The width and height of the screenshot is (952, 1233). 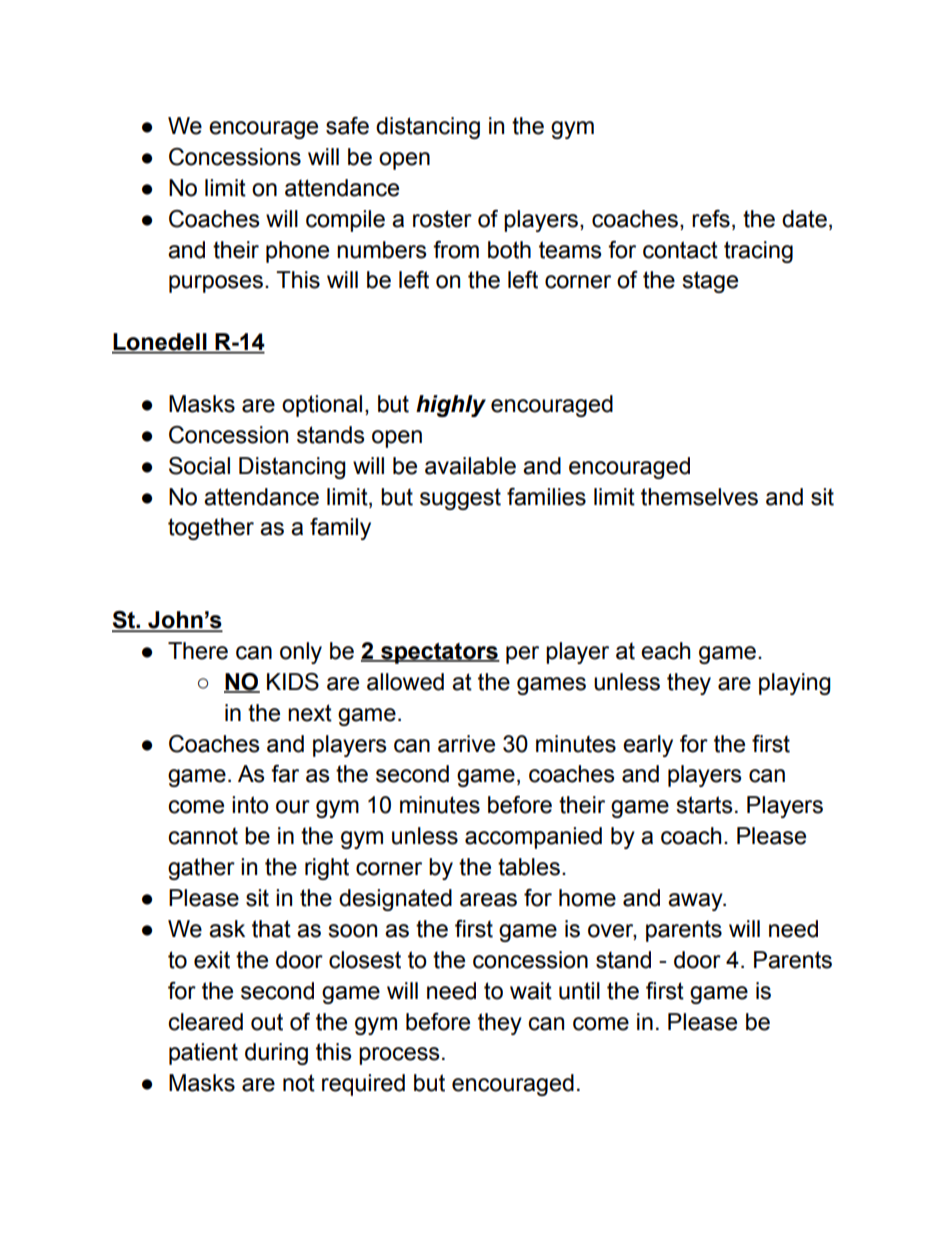 What do you see at coordinates (442, 219) in the screenshot?
I see `roster` at bounding box center [442, 219].
